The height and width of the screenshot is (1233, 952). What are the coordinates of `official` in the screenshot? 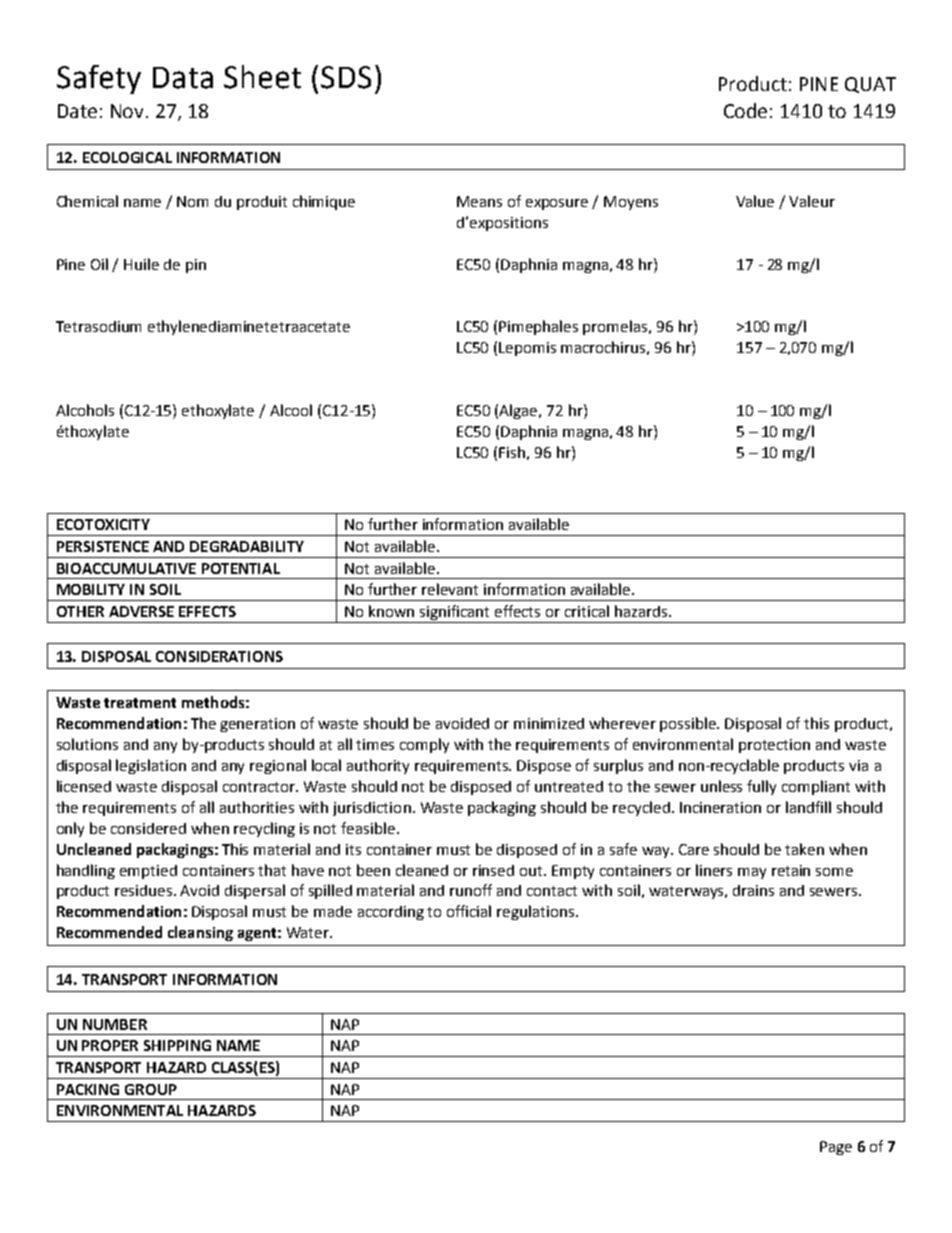 It's located at (469, 911).
